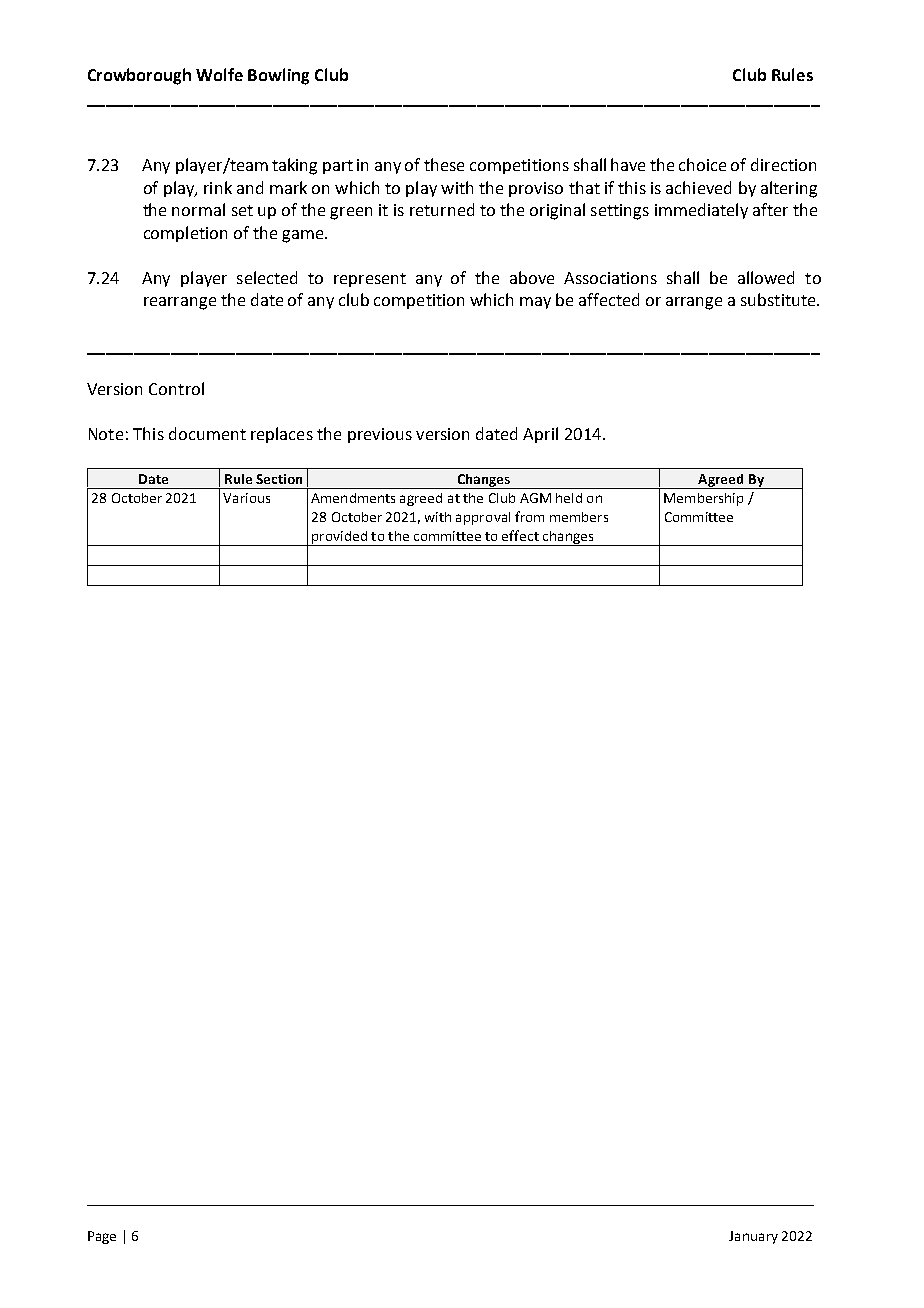  Describe the element at coordinates (702, 164) in the screenshot. I see `choice` at that location.
